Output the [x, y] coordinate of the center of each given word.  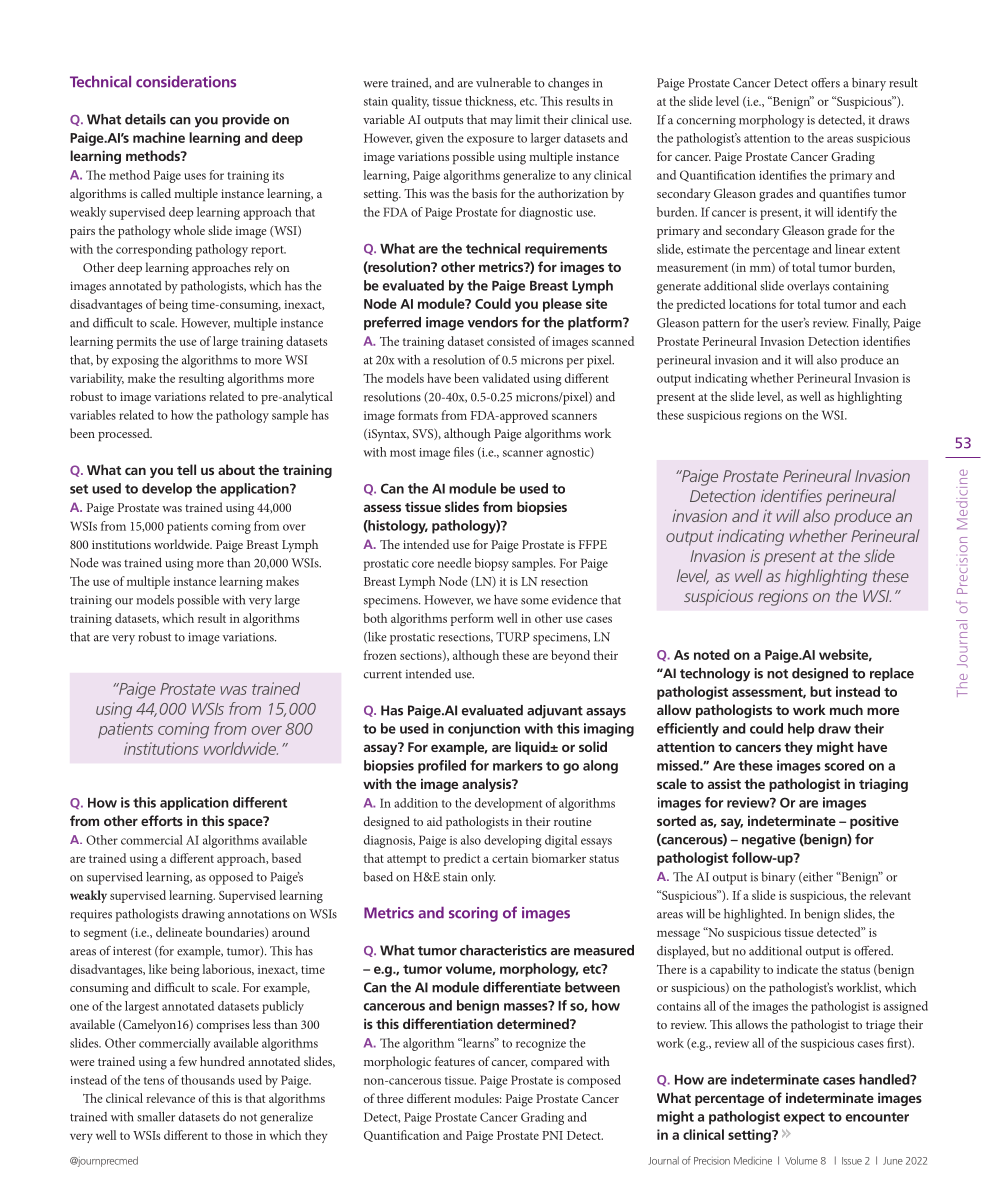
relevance [170, 1098]
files [464, 452]
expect [804, 1118]
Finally [871, 324]
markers [518, 765]
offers [825, 83]
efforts [162, 820]
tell [186, 469]
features [455, 1061]
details [145, 119]
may [501, 122]
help [801, 730]
